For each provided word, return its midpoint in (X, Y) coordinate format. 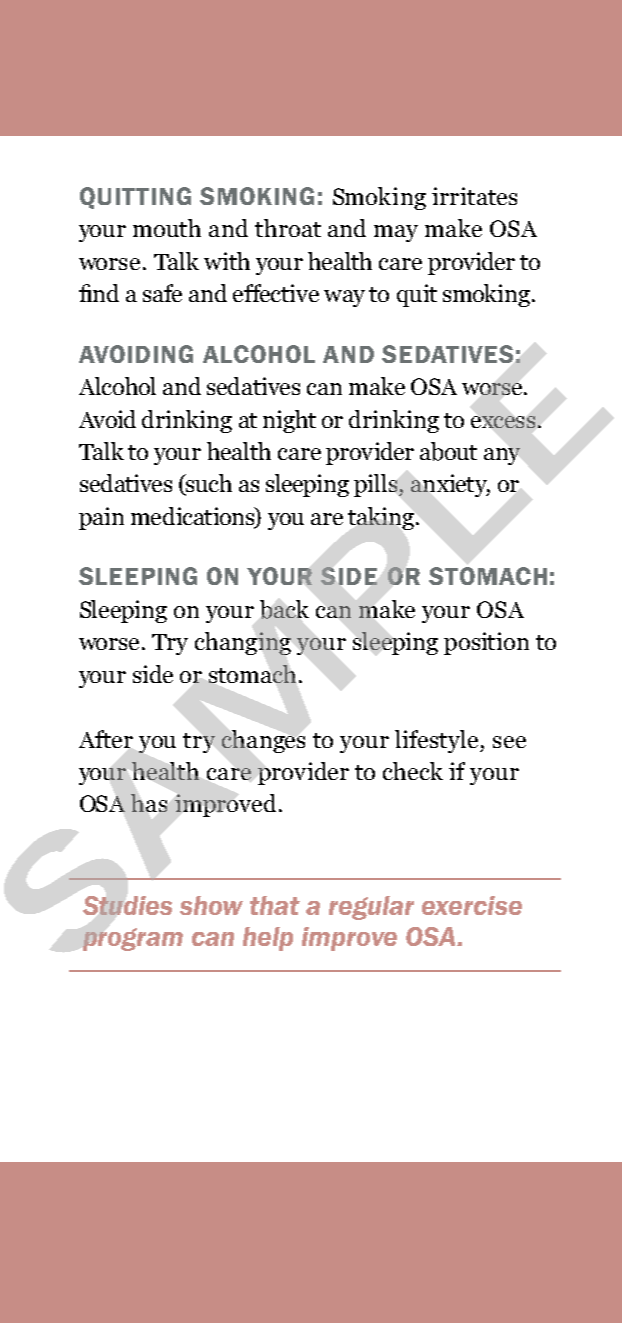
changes (263, 741)
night (289, 421)
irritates (474, 196)
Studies (127, 905)
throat (288, 228)
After (106, 739)
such (208, 484)
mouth (167, 228)
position (486, 643)
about (448, 451)
